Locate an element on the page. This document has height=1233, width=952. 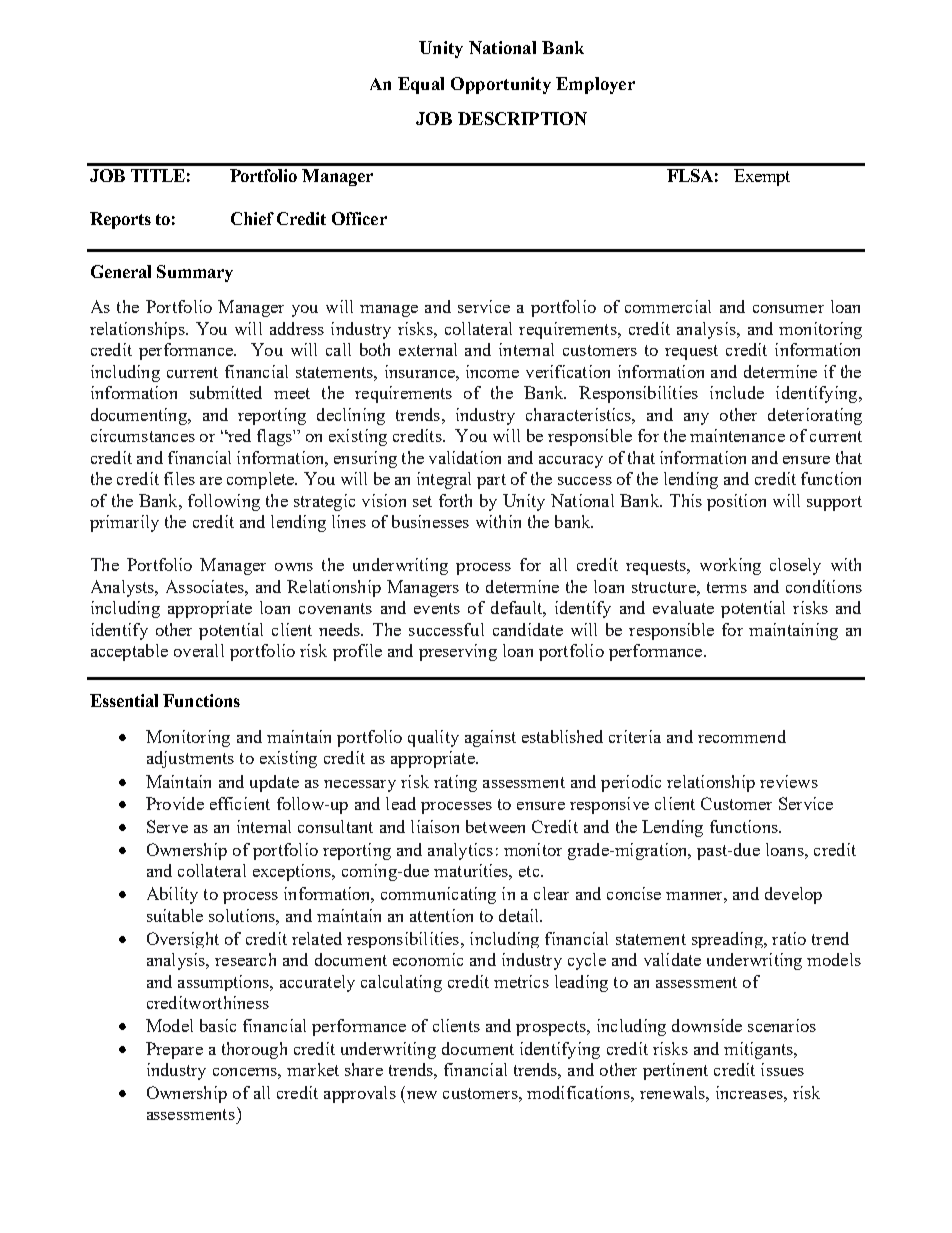
Prepare is located at coordinates (174, 1050).
